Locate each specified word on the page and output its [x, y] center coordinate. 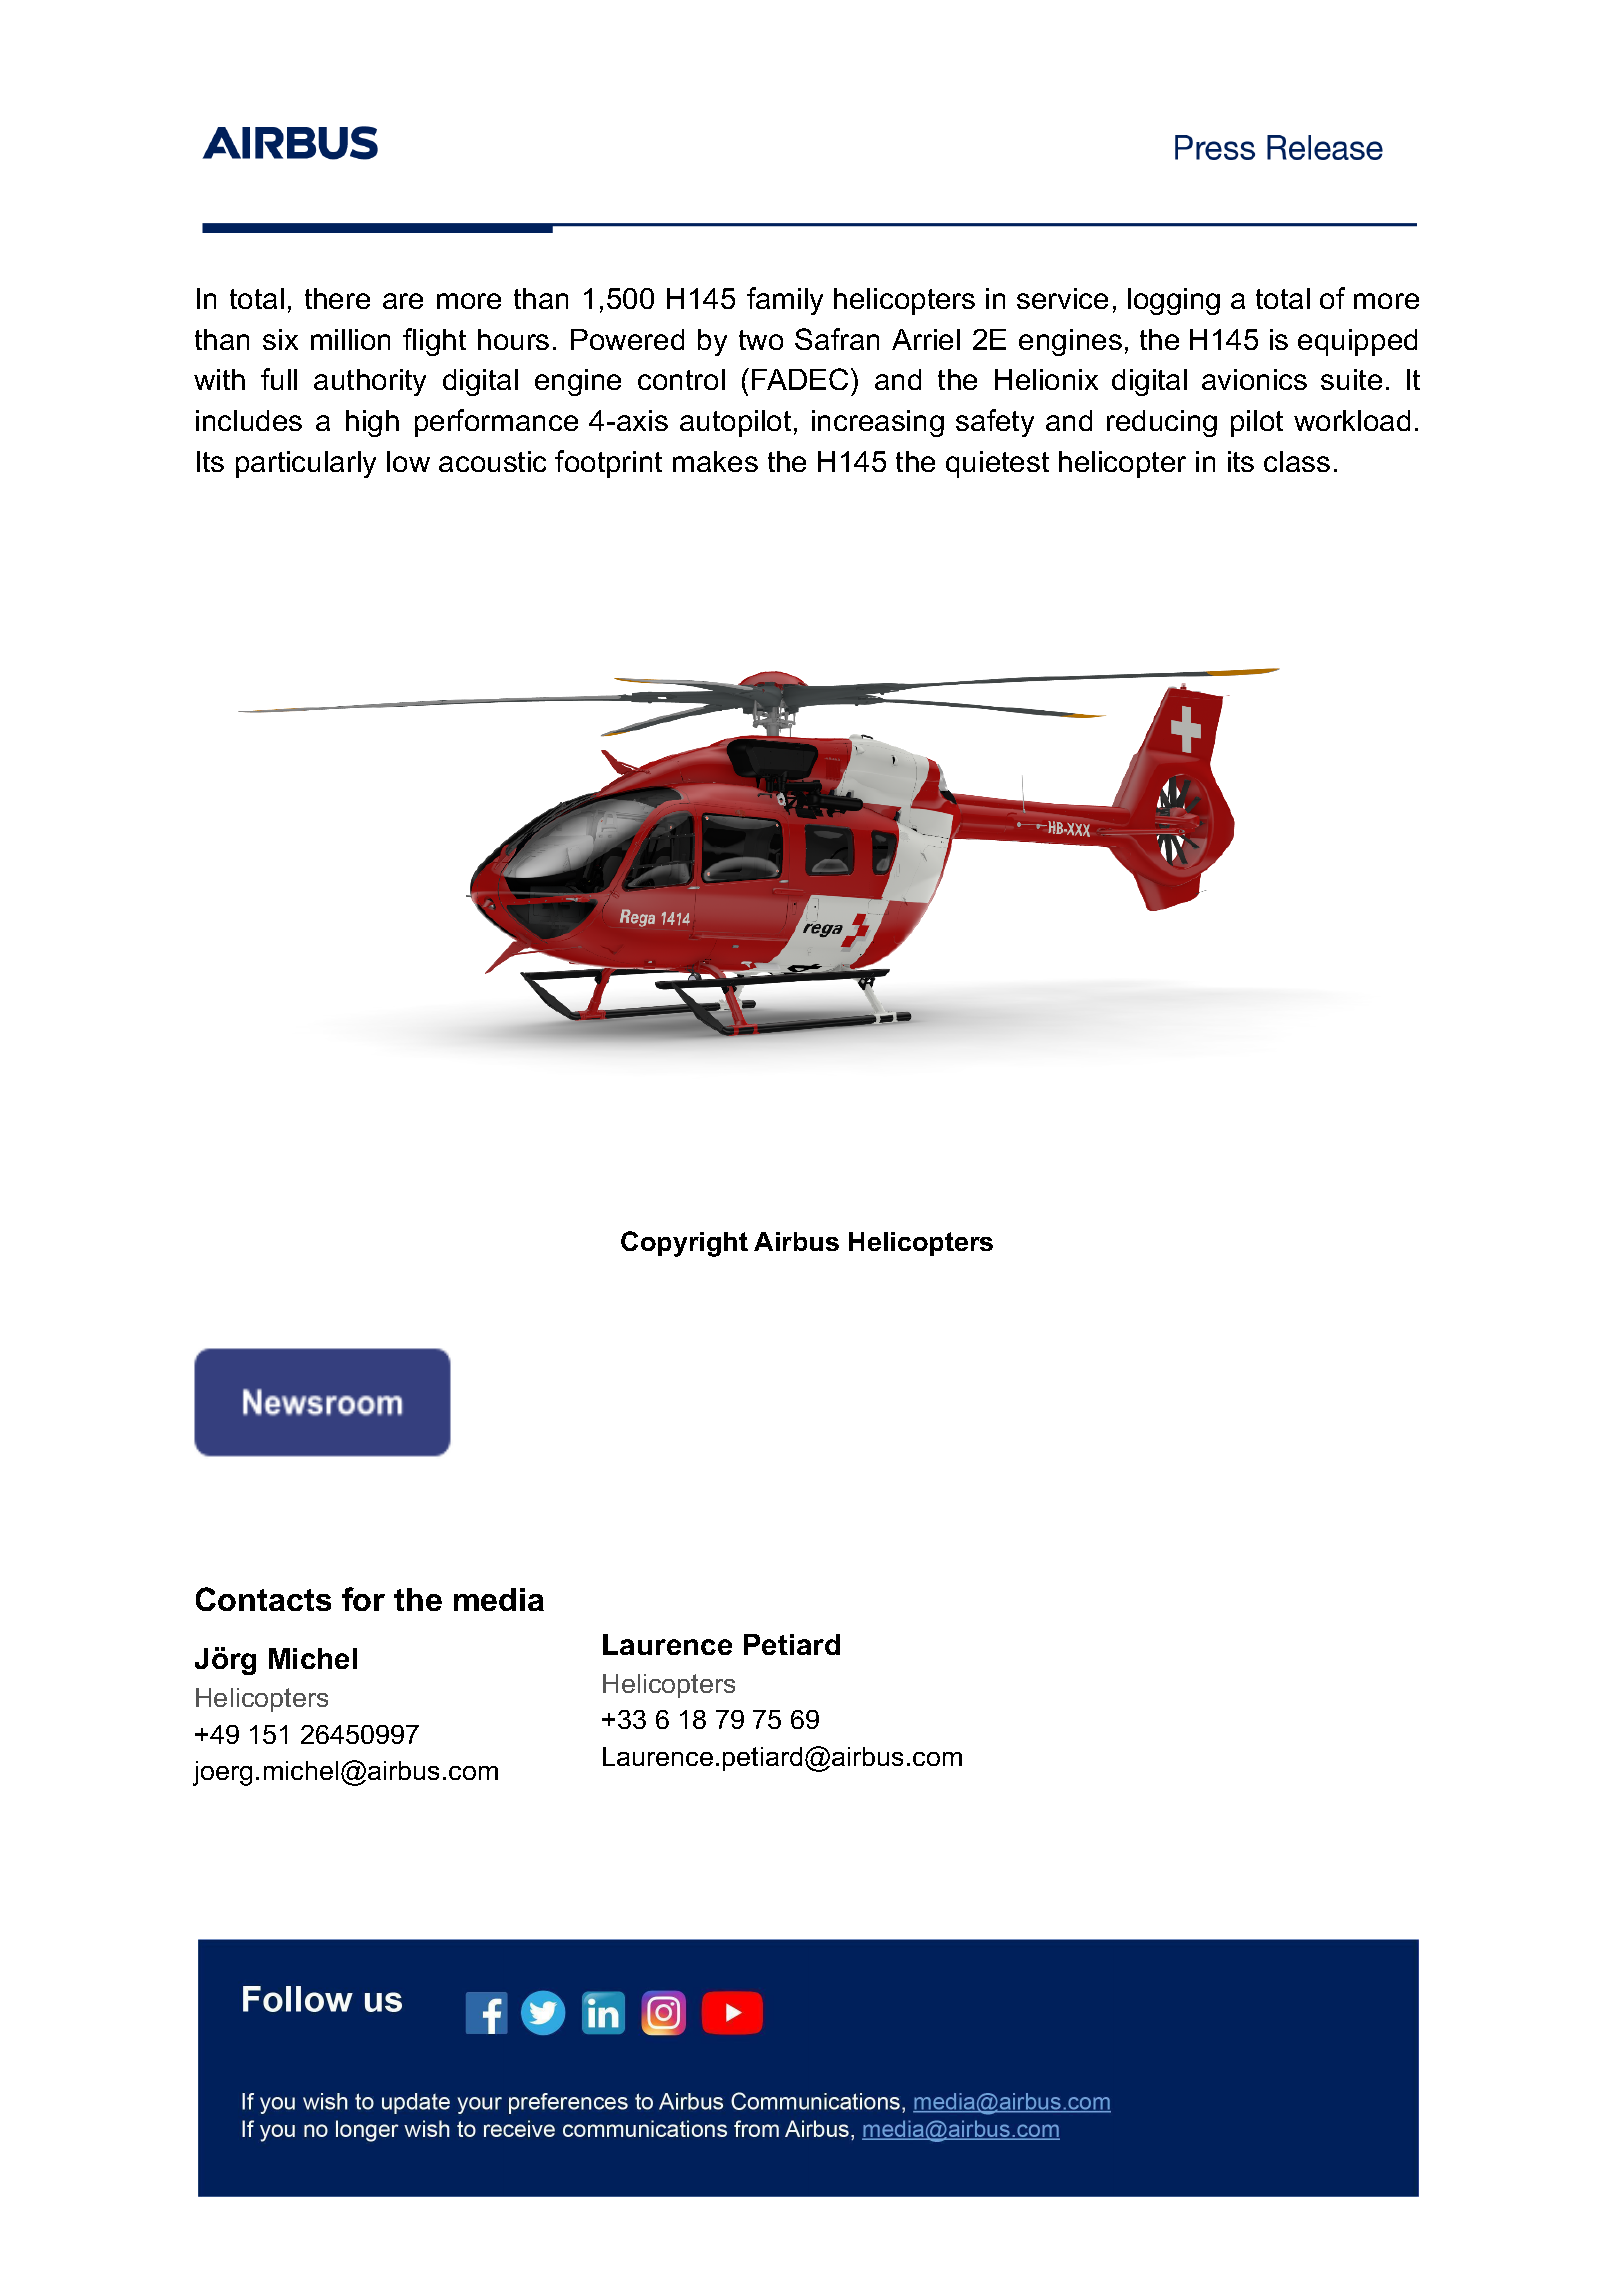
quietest [997, 464]
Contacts [263, 1599]
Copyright [684, 1244]
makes [715, 461]
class [1297, 461]
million [350, 339]
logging [1174, 301]
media [499, 1599]
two [761, 340]
